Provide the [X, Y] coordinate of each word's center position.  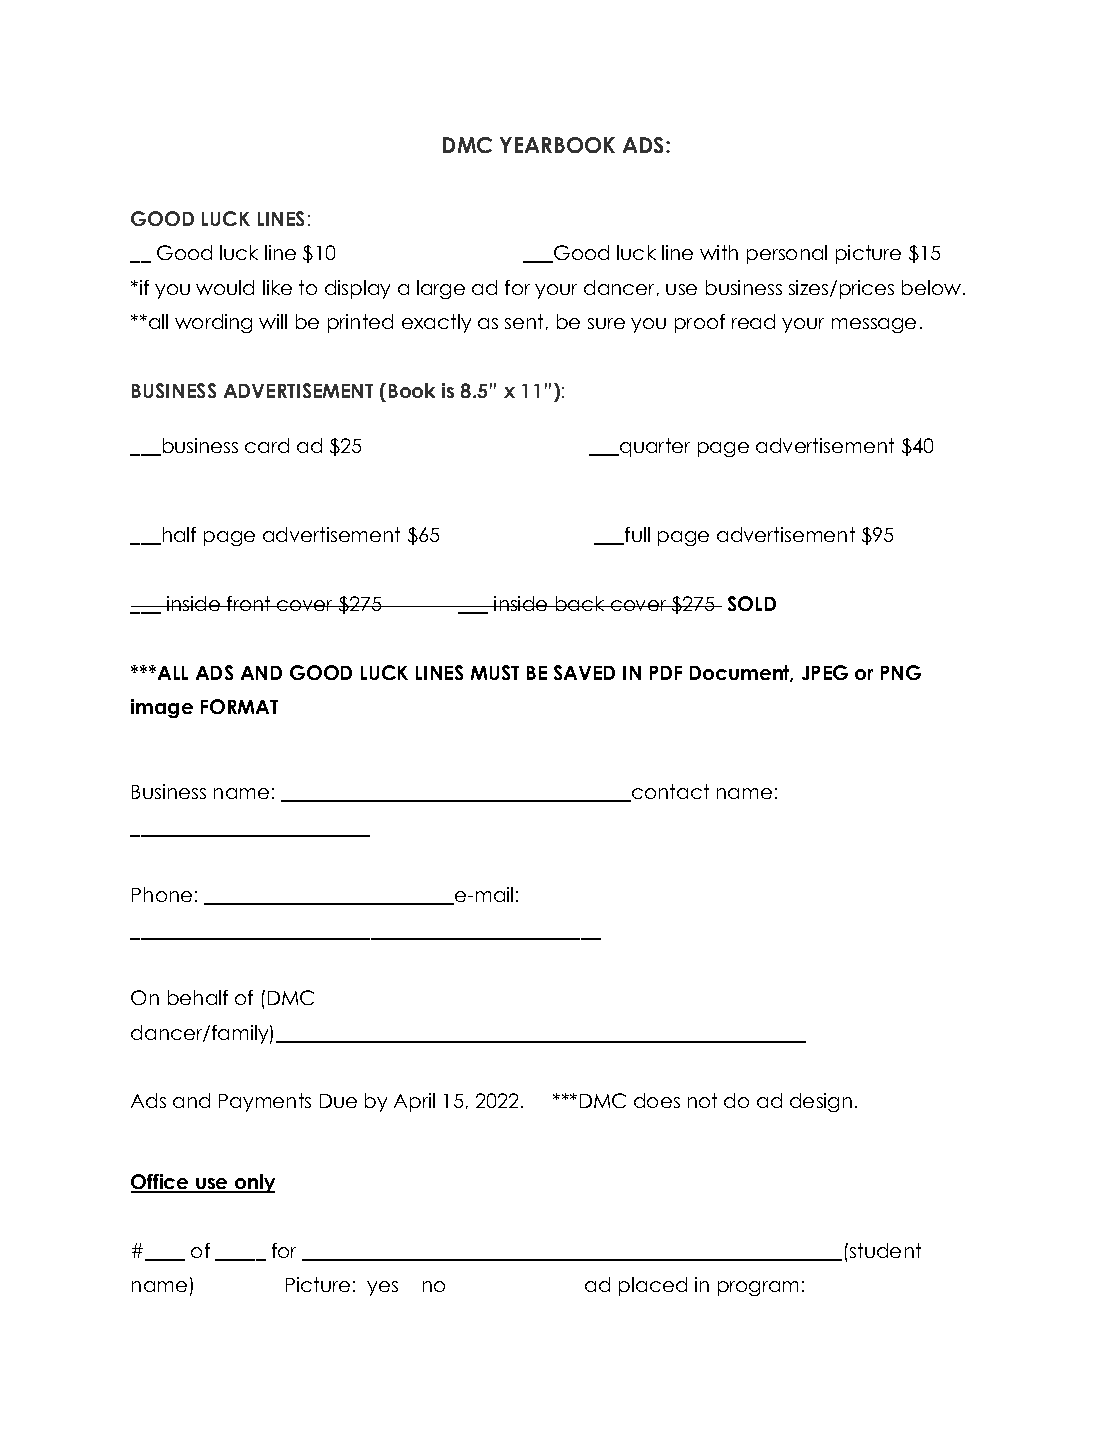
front [249, 603]
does [657, 1100]
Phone [162, 894]
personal [787, 254]
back [580, 603]
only [254, 1183]
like [277, 287]
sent [524, 321]
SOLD [752, 603]
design [821, 1102]
